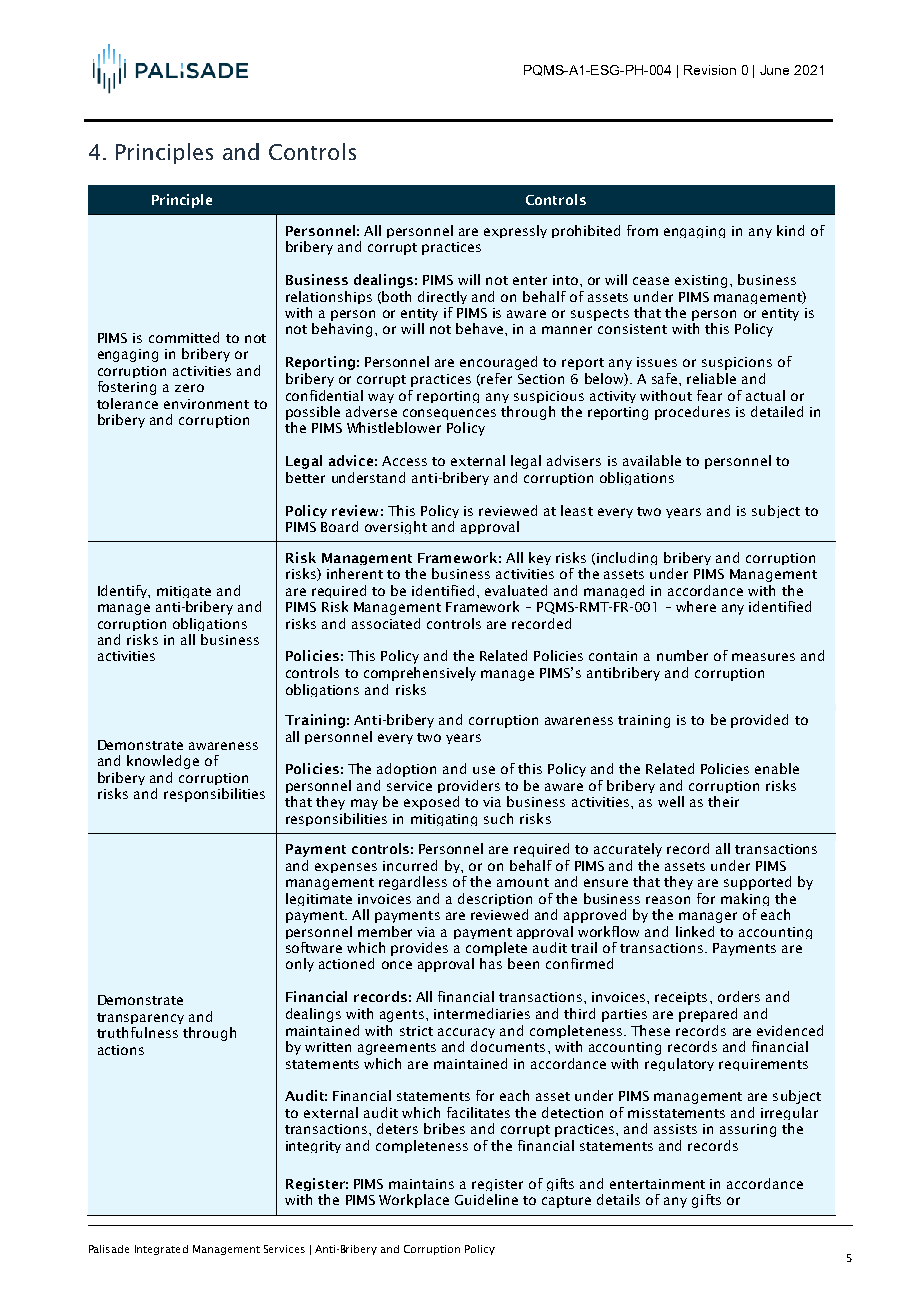  I want to click on Workplace, so click(414, 1201).
